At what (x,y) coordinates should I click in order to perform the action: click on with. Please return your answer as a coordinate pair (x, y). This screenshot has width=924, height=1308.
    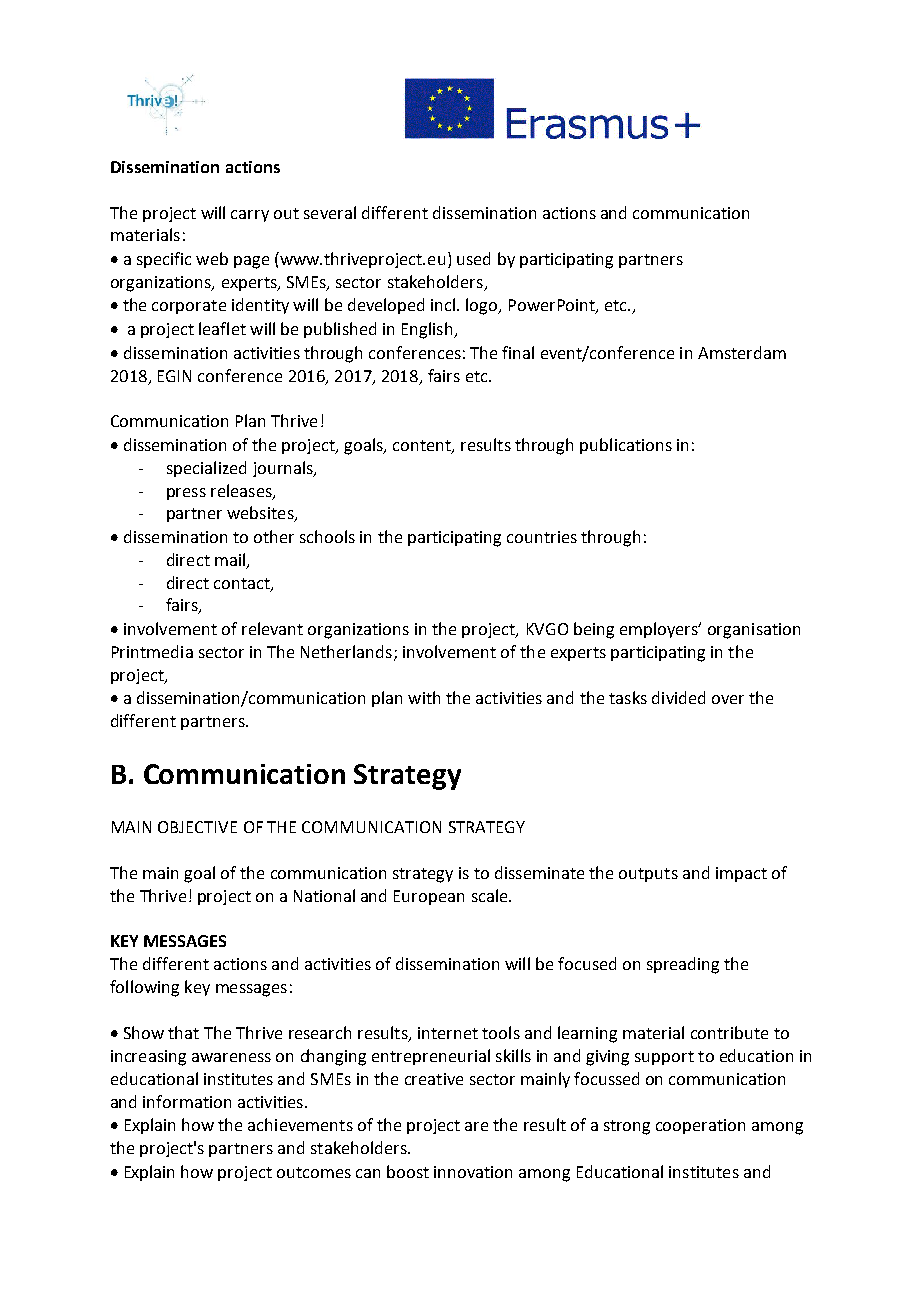
    Looking at the image, I should click on (424, 697).
